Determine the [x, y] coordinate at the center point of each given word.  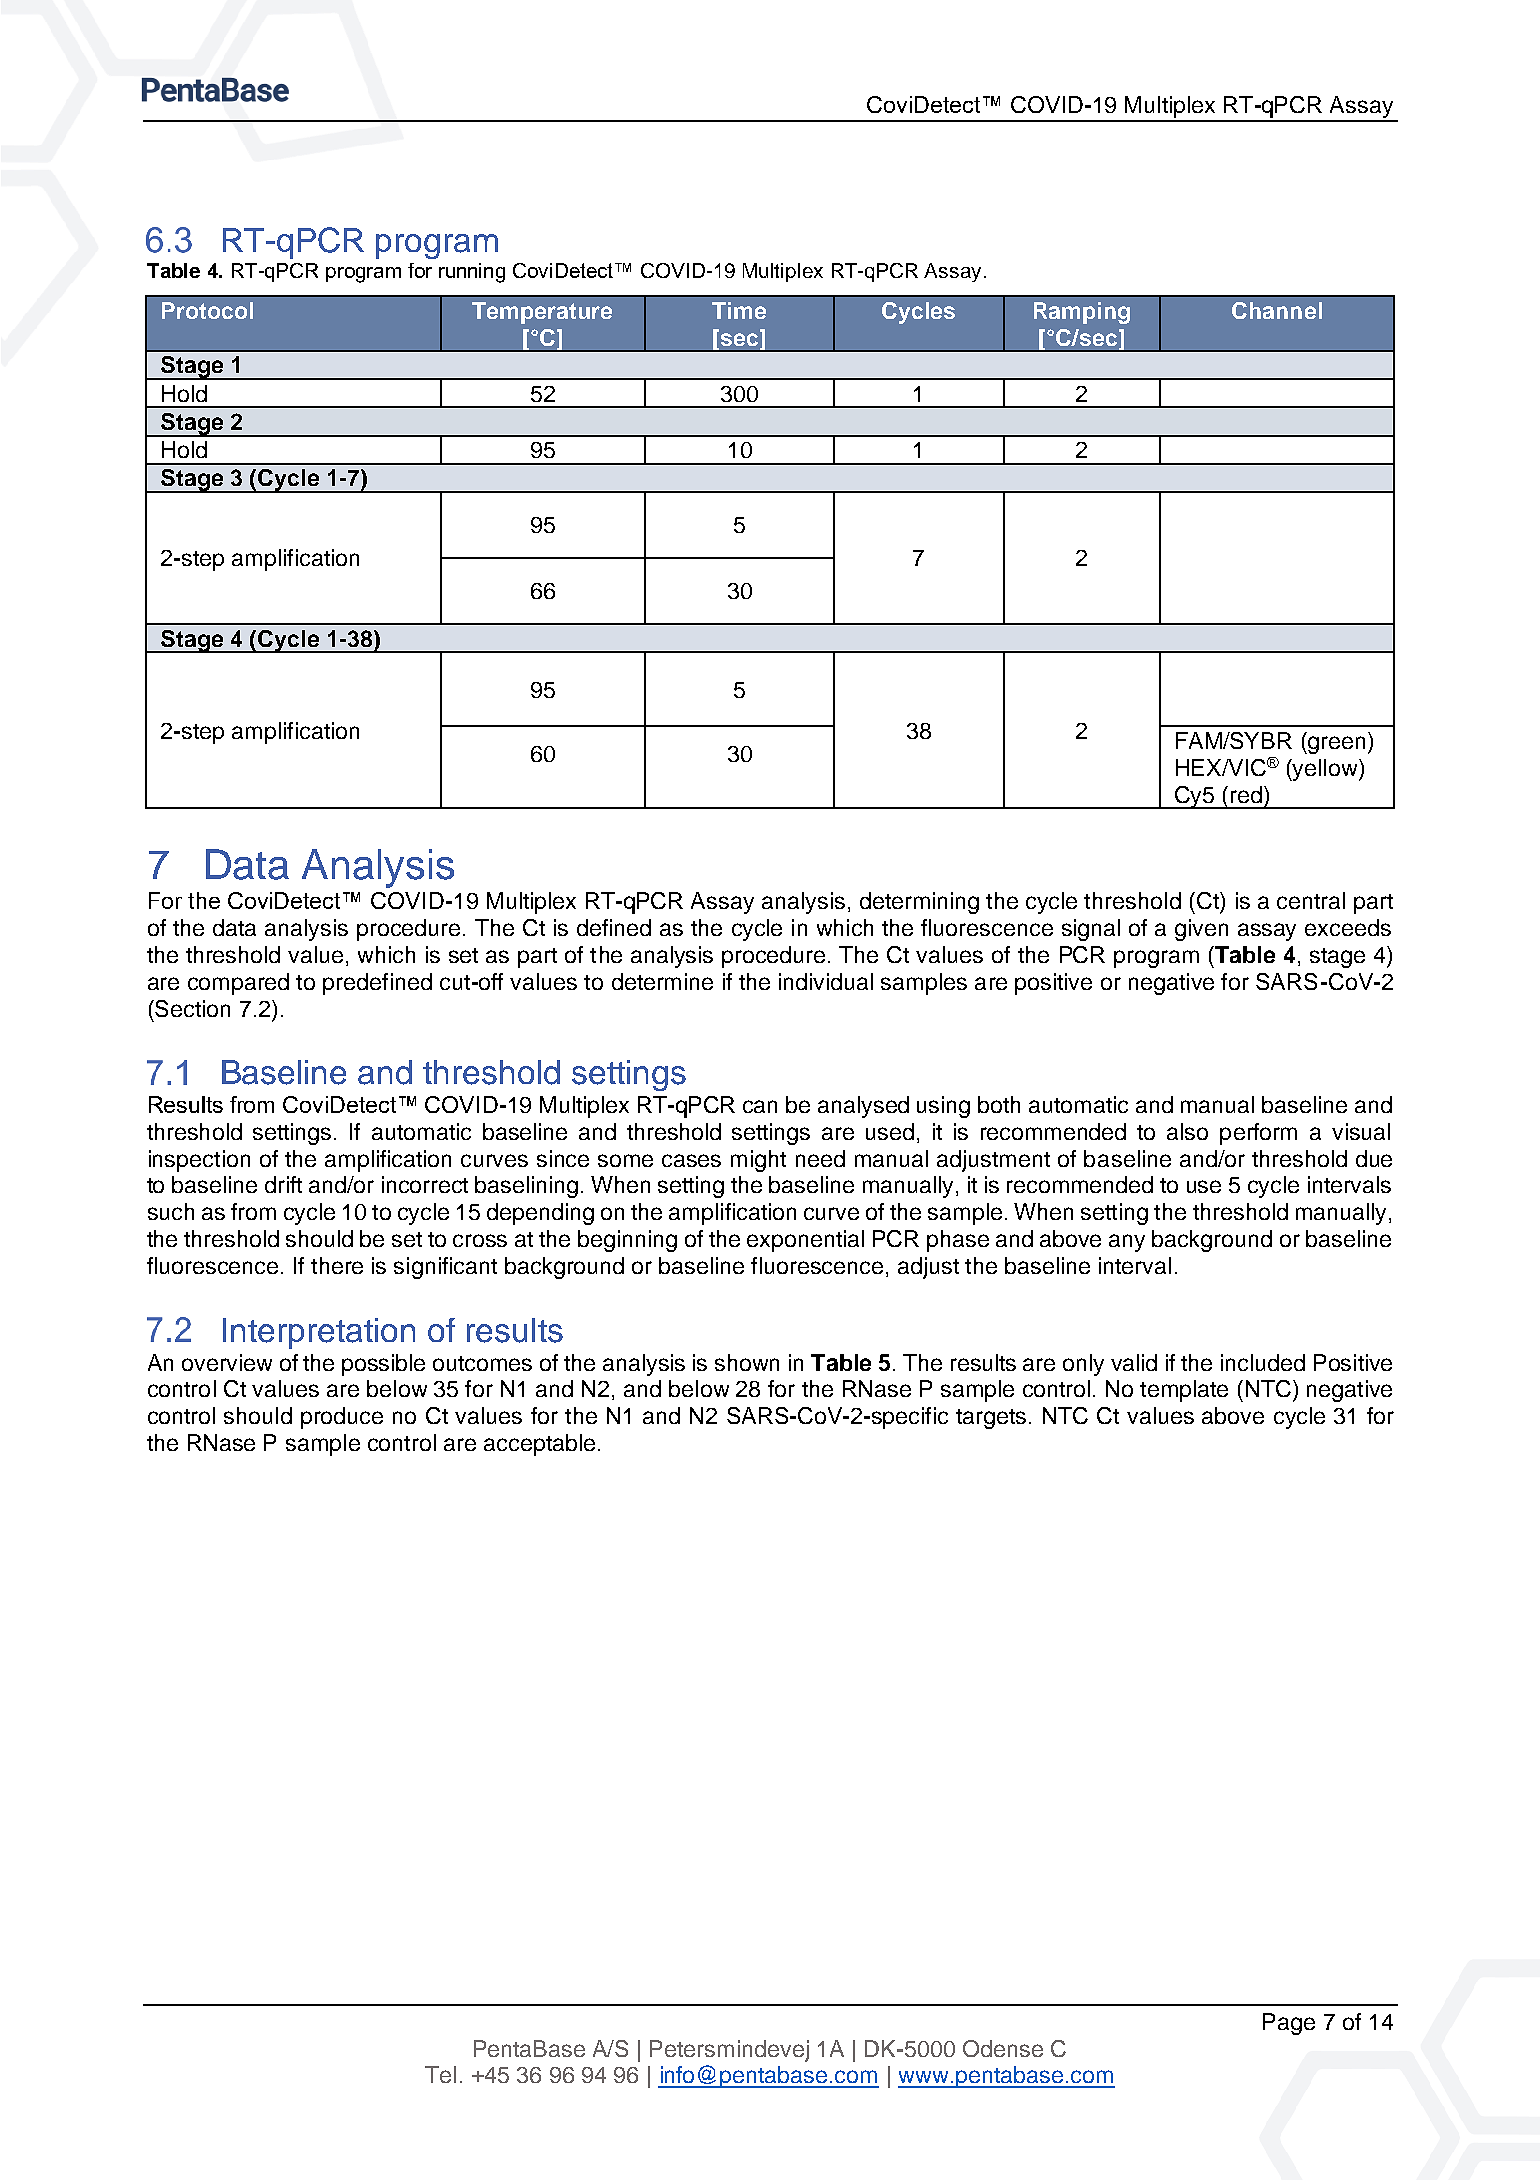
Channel [1277, 310]
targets [991, 1419]
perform [1258, 1134]
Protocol [207, 310]
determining [919, 903]
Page [1289, 2024]
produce [342, 1418]
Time [739, 310]
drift [283, 1184]
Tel [440, 2074]
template [1184, 1391]
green [1335, 745]
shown [747, 1362]
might [758, 1161]
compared [238, 984]
